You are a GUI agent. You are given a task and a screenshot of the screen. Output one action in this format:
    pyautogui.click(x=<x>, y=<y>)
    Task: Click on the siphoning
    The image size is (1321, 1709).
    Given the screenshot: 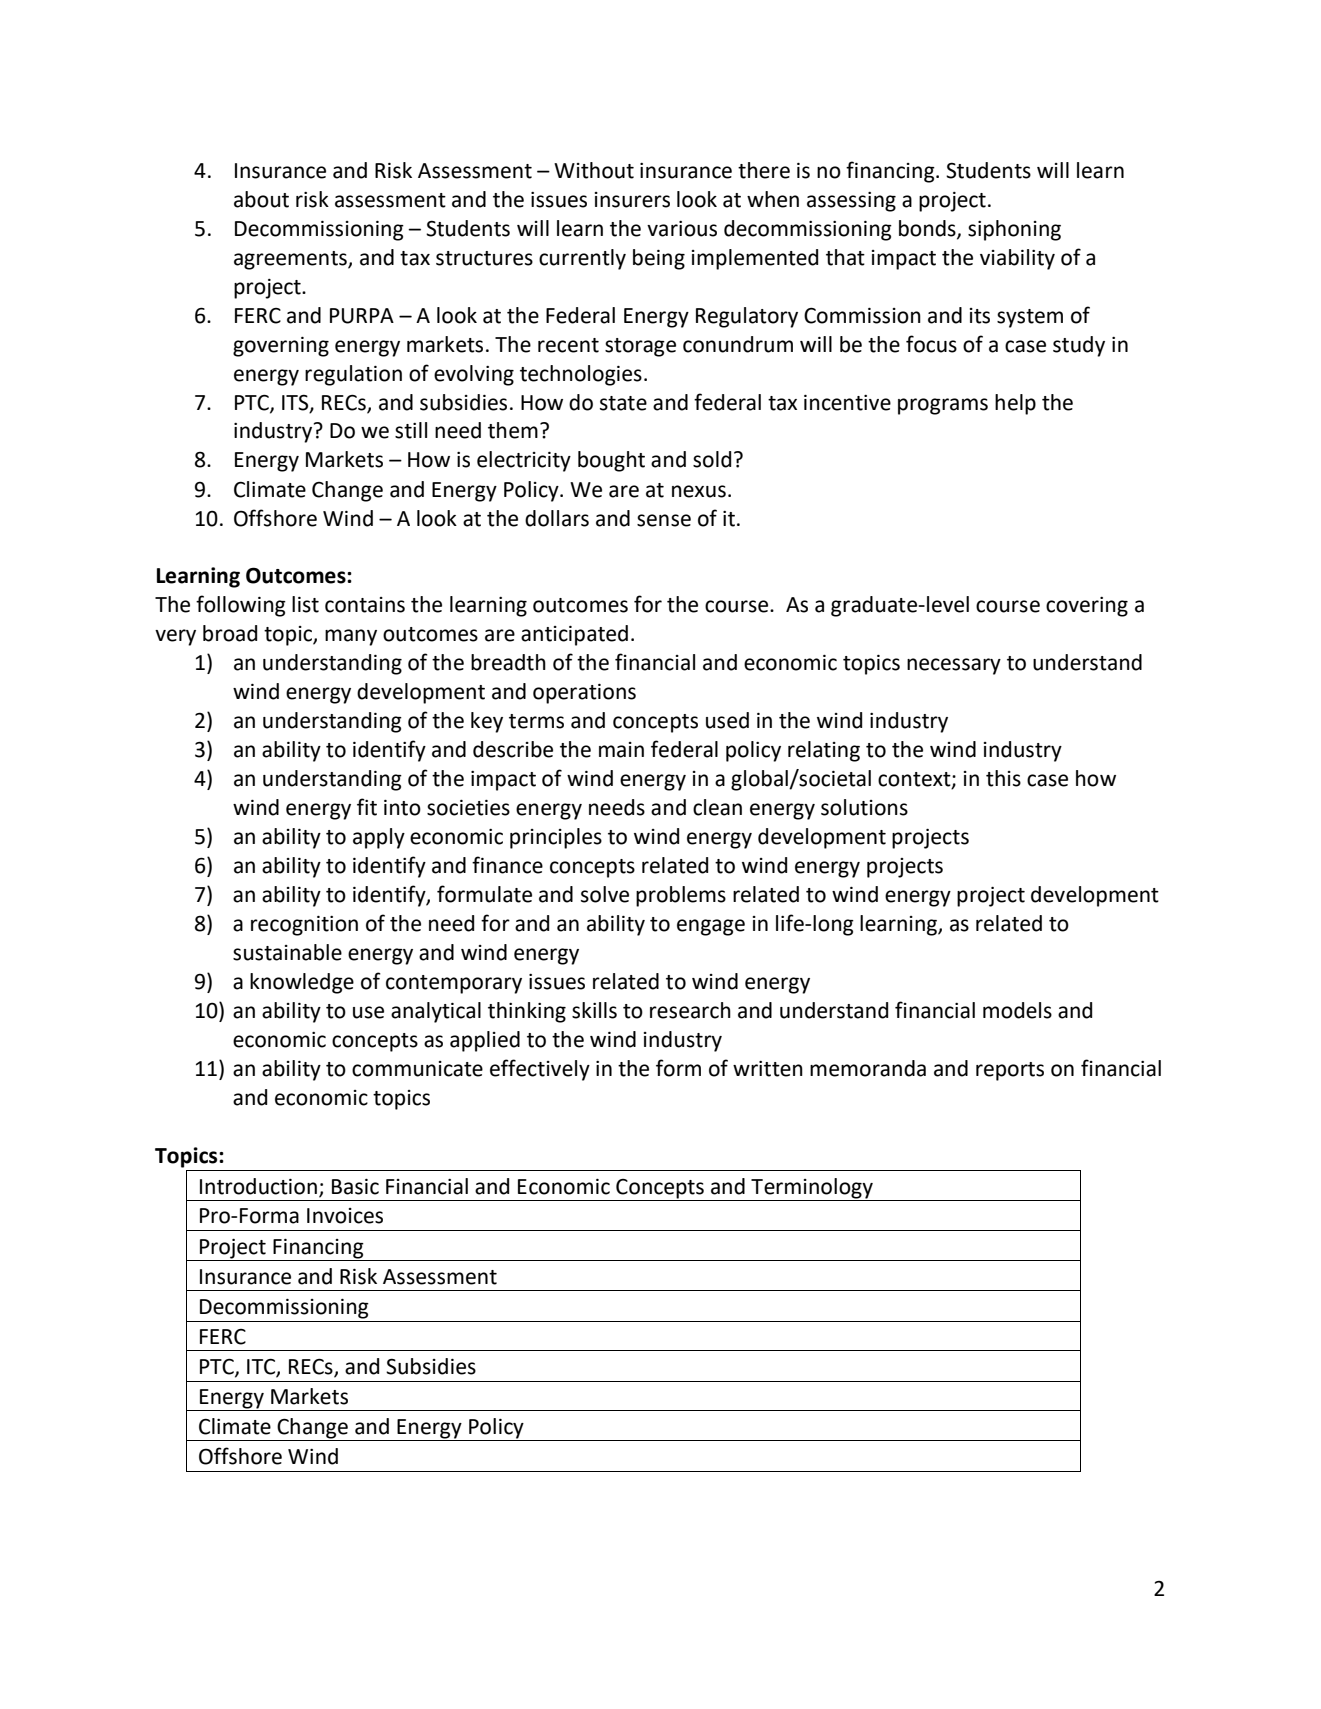 What is the action you would take?
    pyautogui.click(x=1014, y=230)
